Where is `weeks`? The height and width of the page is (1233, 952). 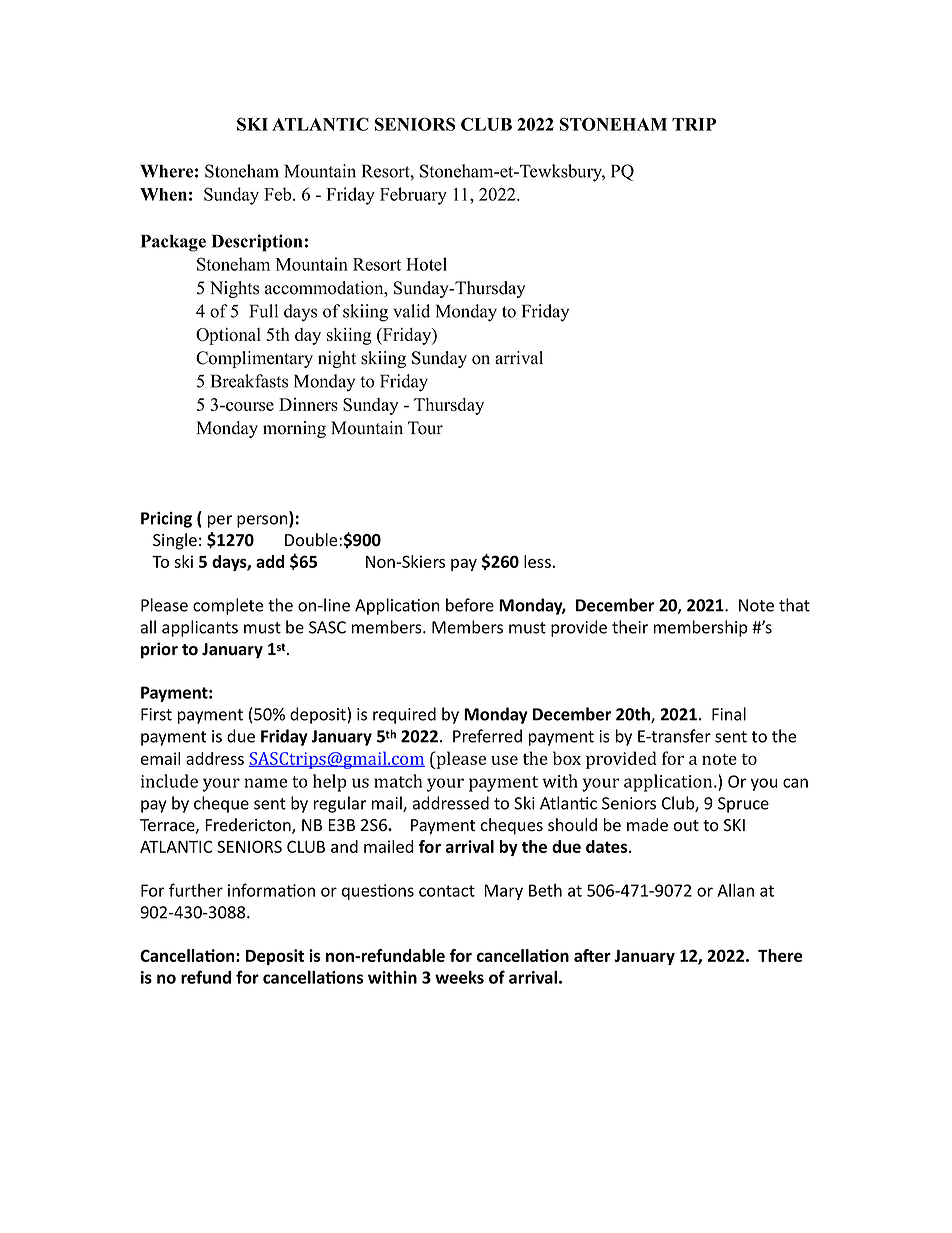
weeks is located at coordinates (459, 977).
